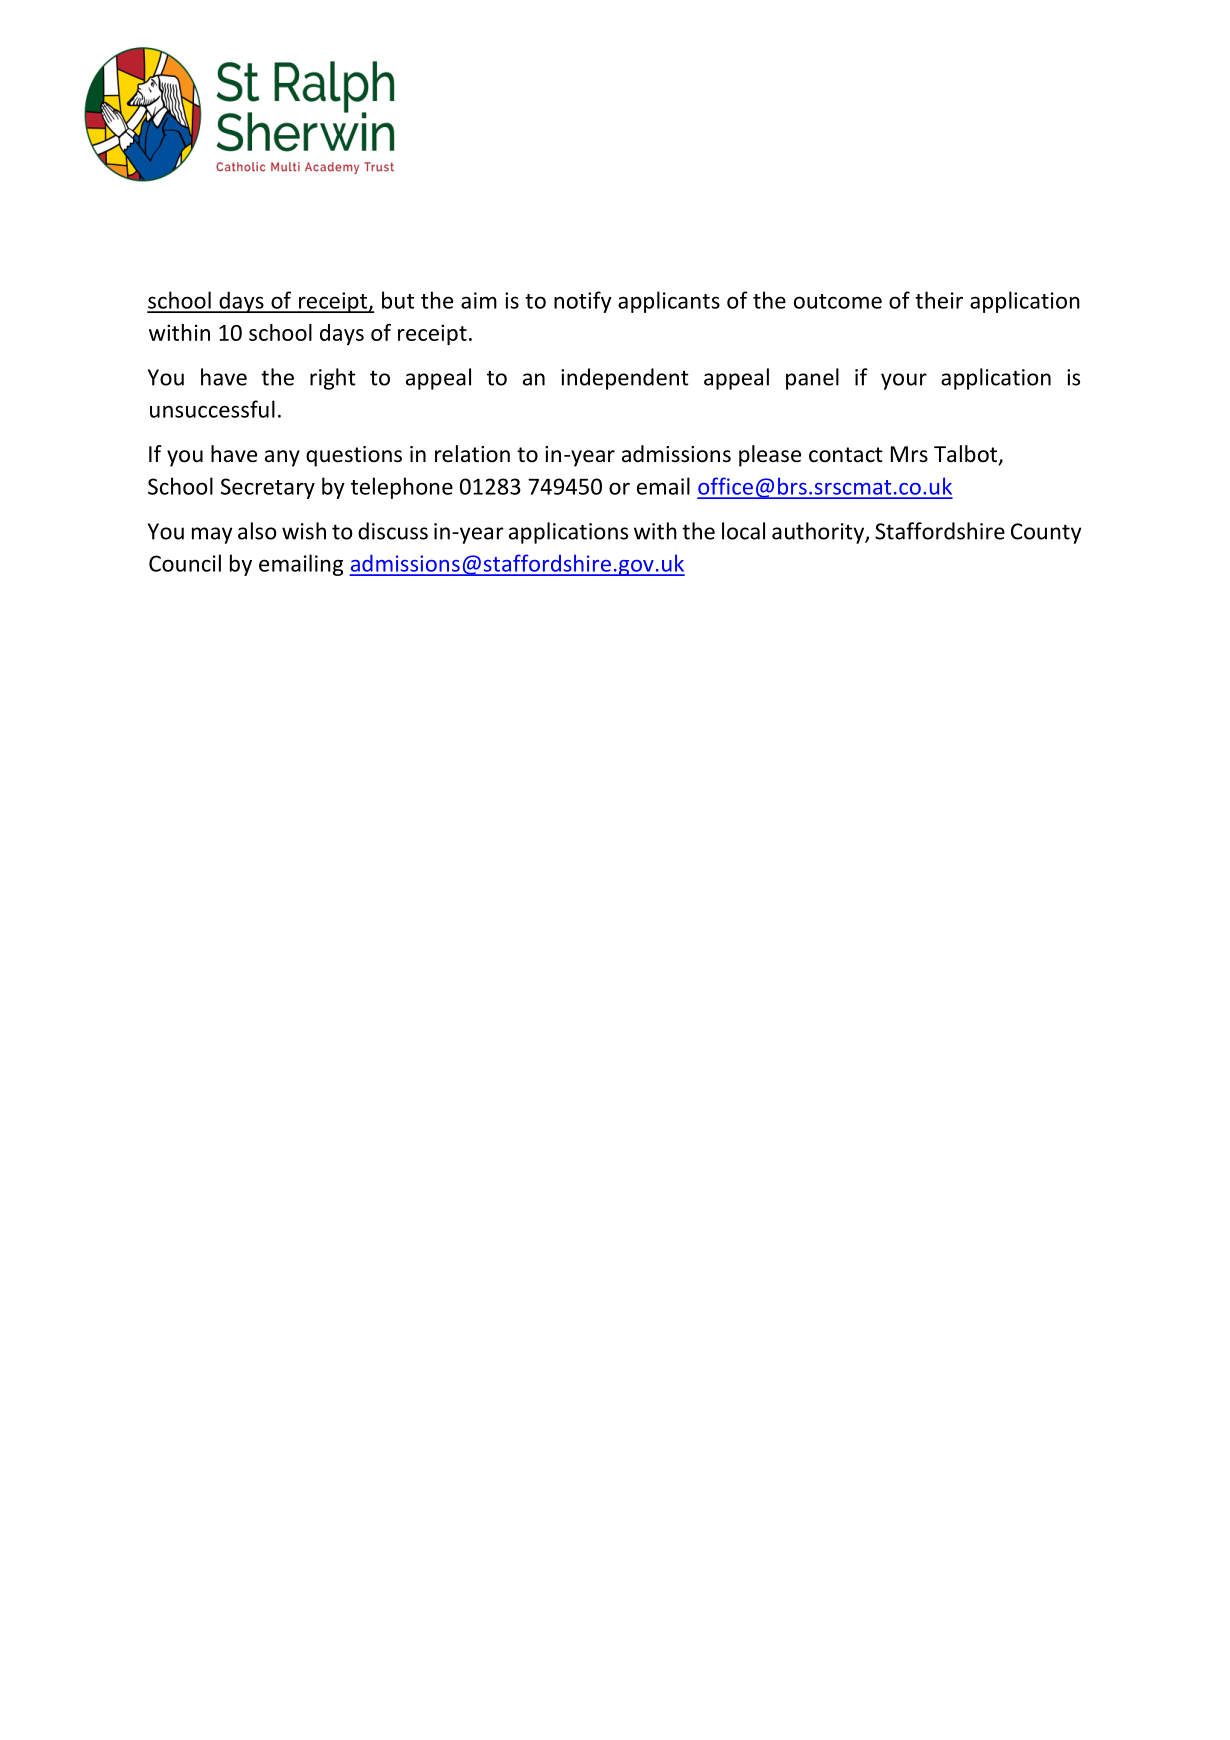  What do you see at coordinates (1046, 533) in the screenshot?
I see `County` at bounding box center [1046, 533].
